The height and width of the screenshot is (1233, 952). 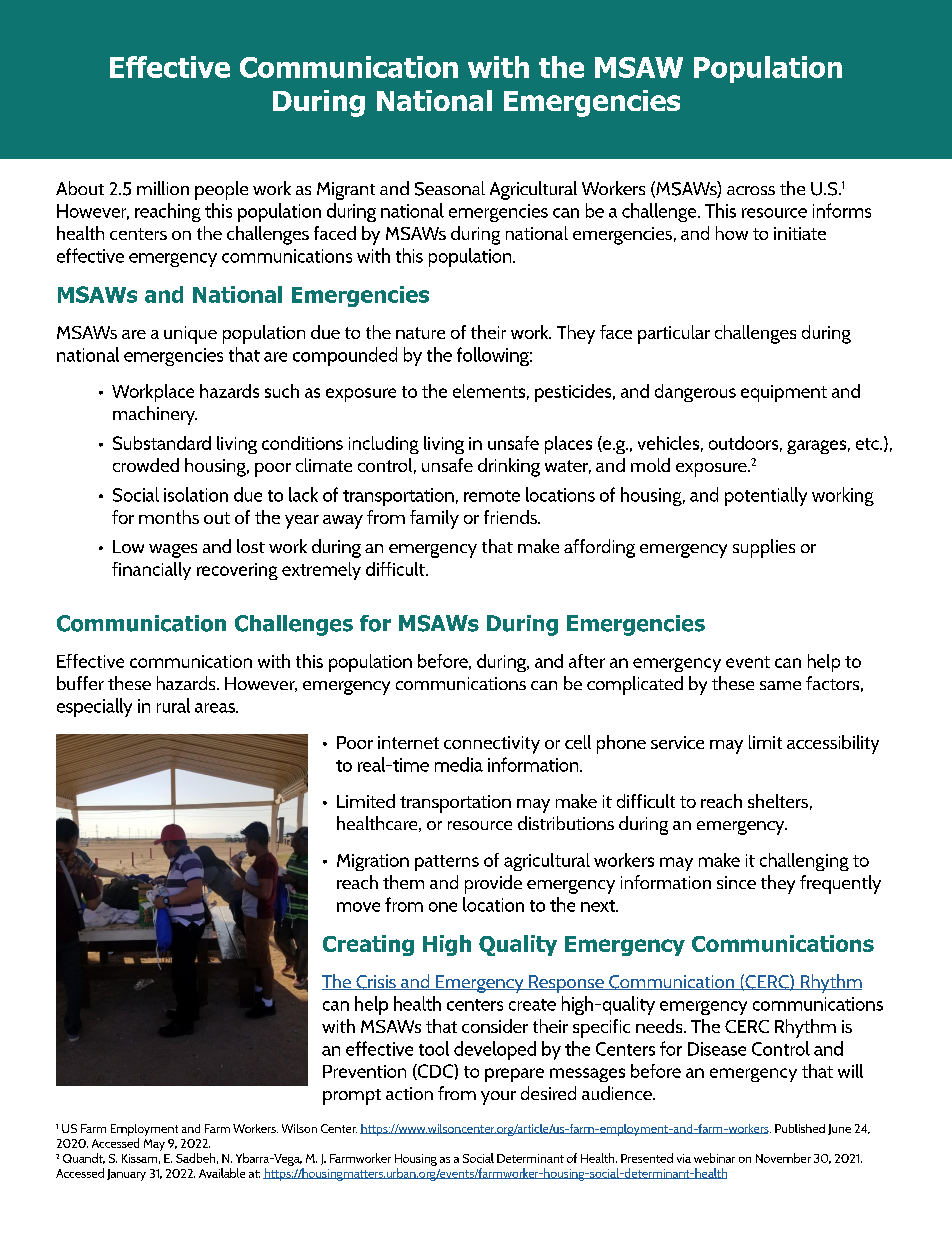 What do you see at coordinates (447, 863) in the screenshot?
I see `patterns` at bounding box center [447, 863].
